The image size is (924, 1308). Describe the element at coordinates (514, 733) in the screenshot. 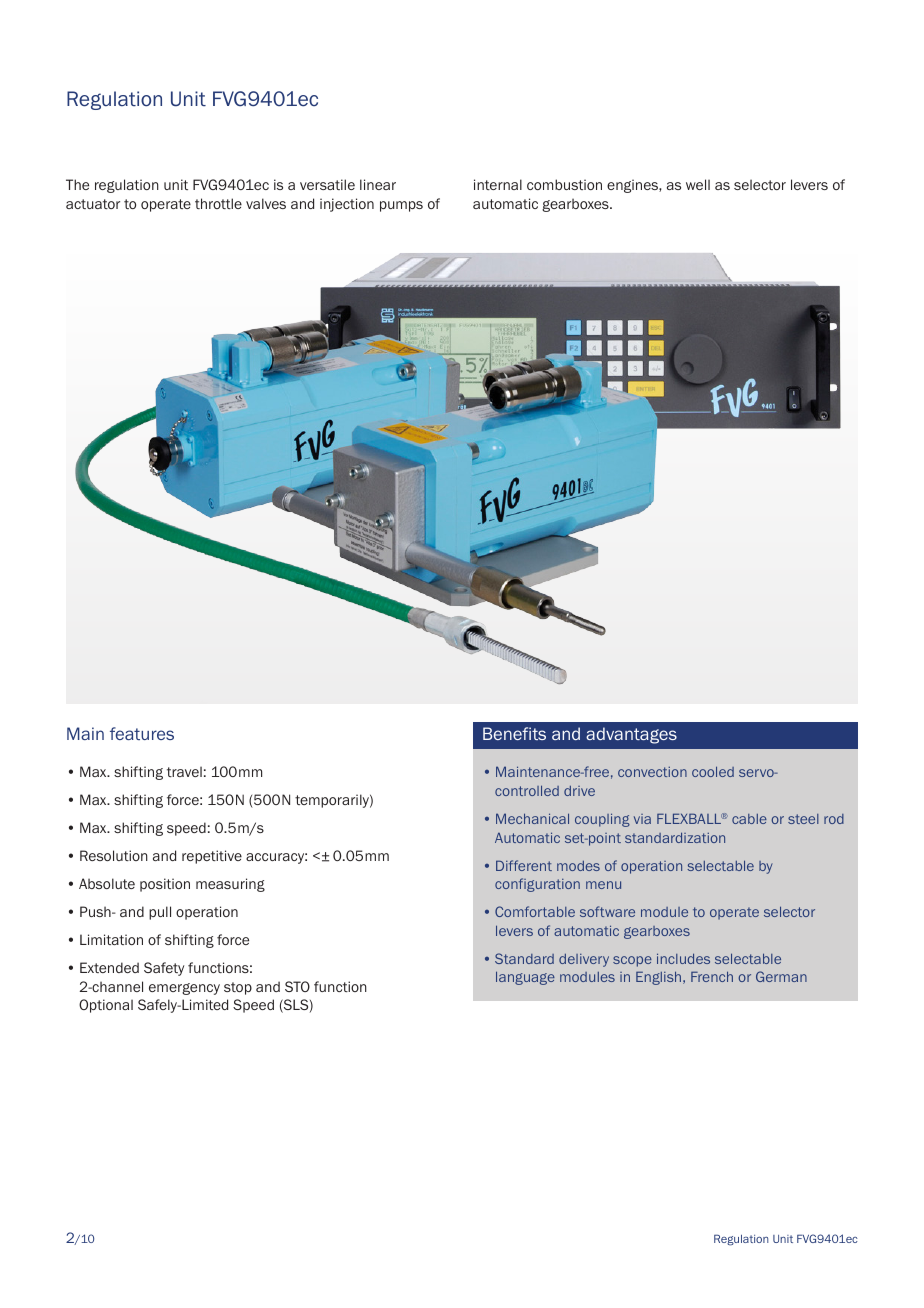

I see `Benefits` at that location.
